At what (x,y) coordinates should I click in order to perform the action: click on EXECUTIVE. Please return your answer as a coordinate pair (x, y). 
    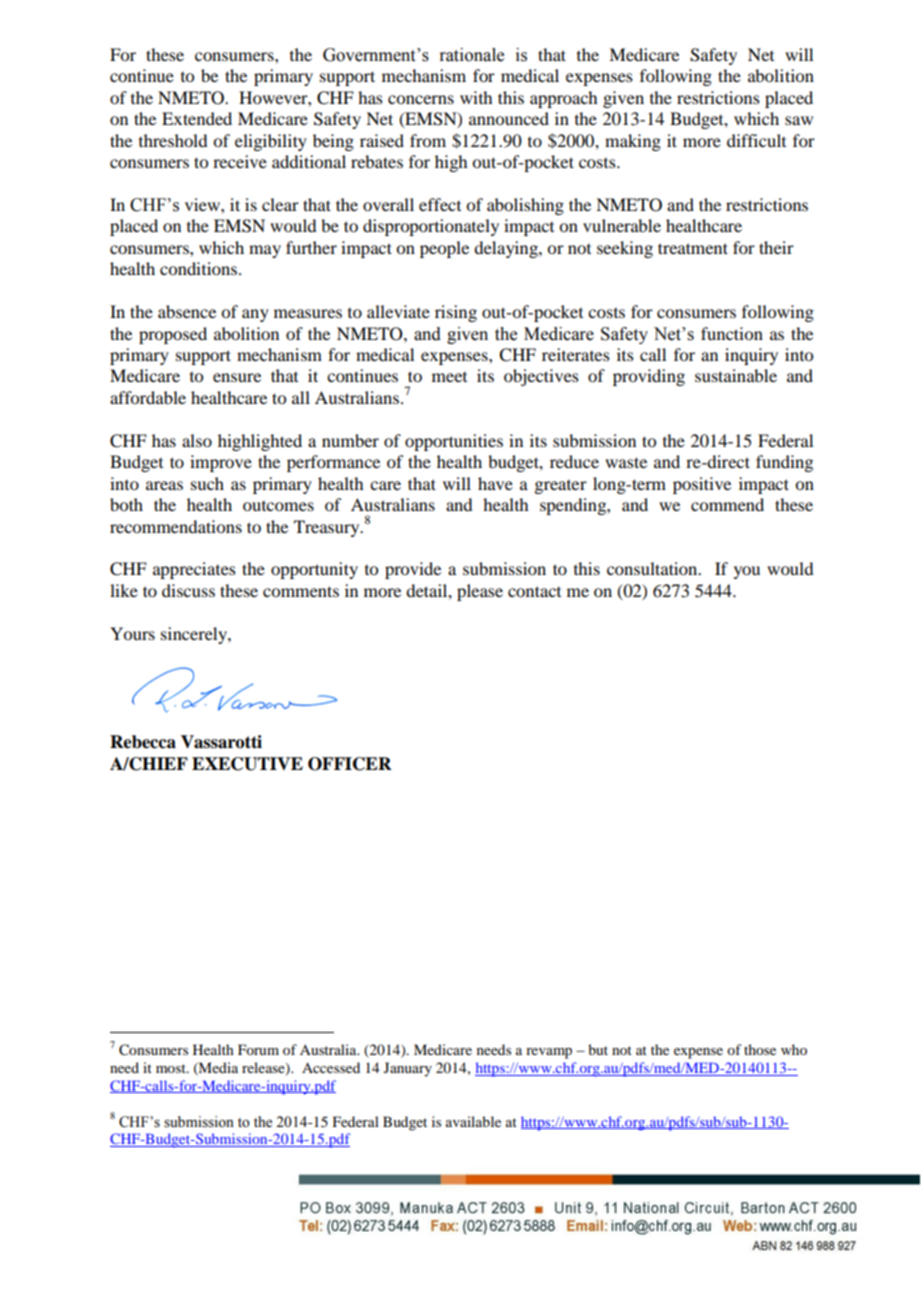
    Looking at the image, I should click on (247, 764).
